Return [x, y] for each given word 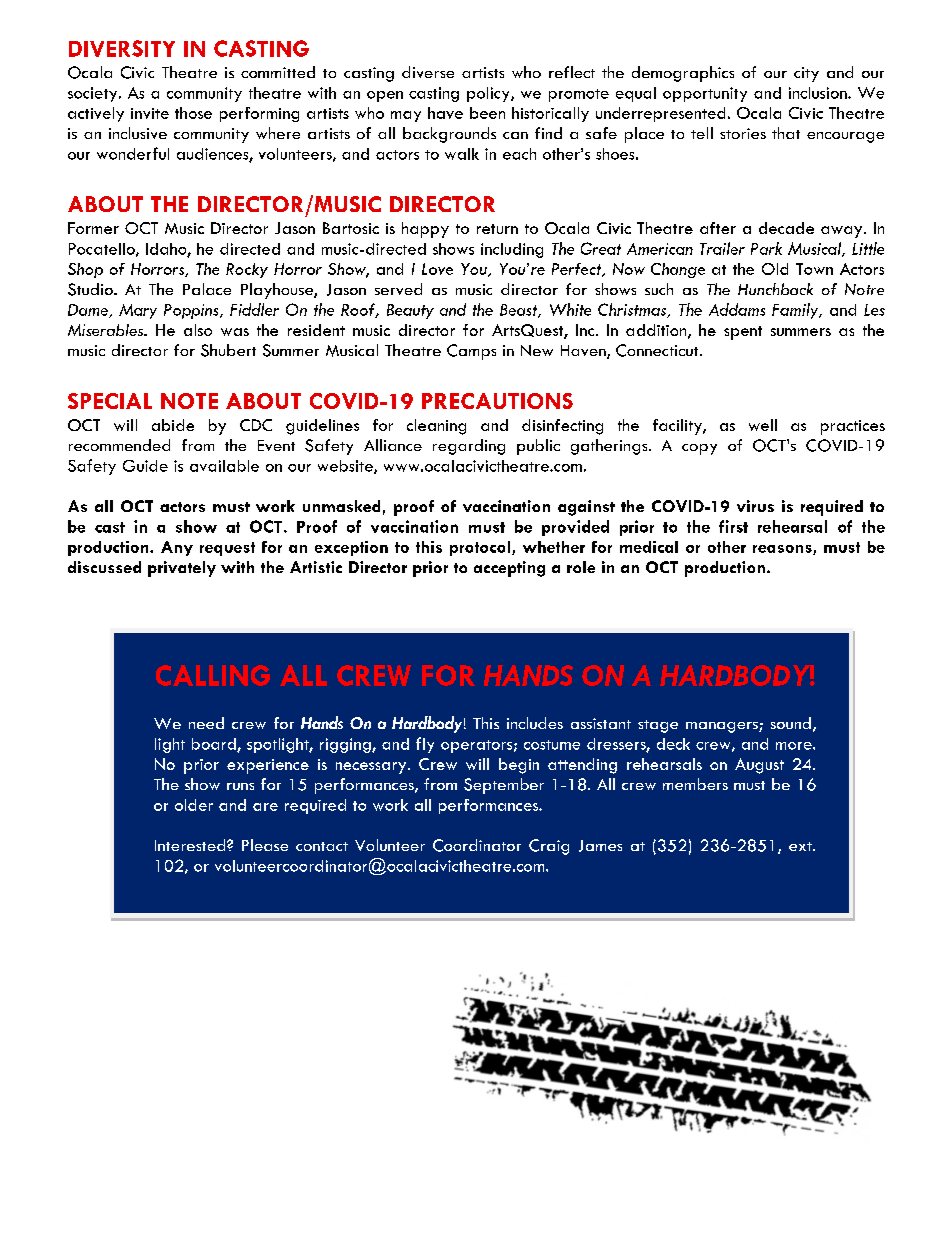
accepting [509, 569]
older [194, 805]
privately [182, 569]
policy [489, 94]
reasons [783, 550]
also [198, 330]
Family [796, 311]
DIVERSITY [122, 48]
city [806, 74]
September [504, 786]
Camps [471, 352]
